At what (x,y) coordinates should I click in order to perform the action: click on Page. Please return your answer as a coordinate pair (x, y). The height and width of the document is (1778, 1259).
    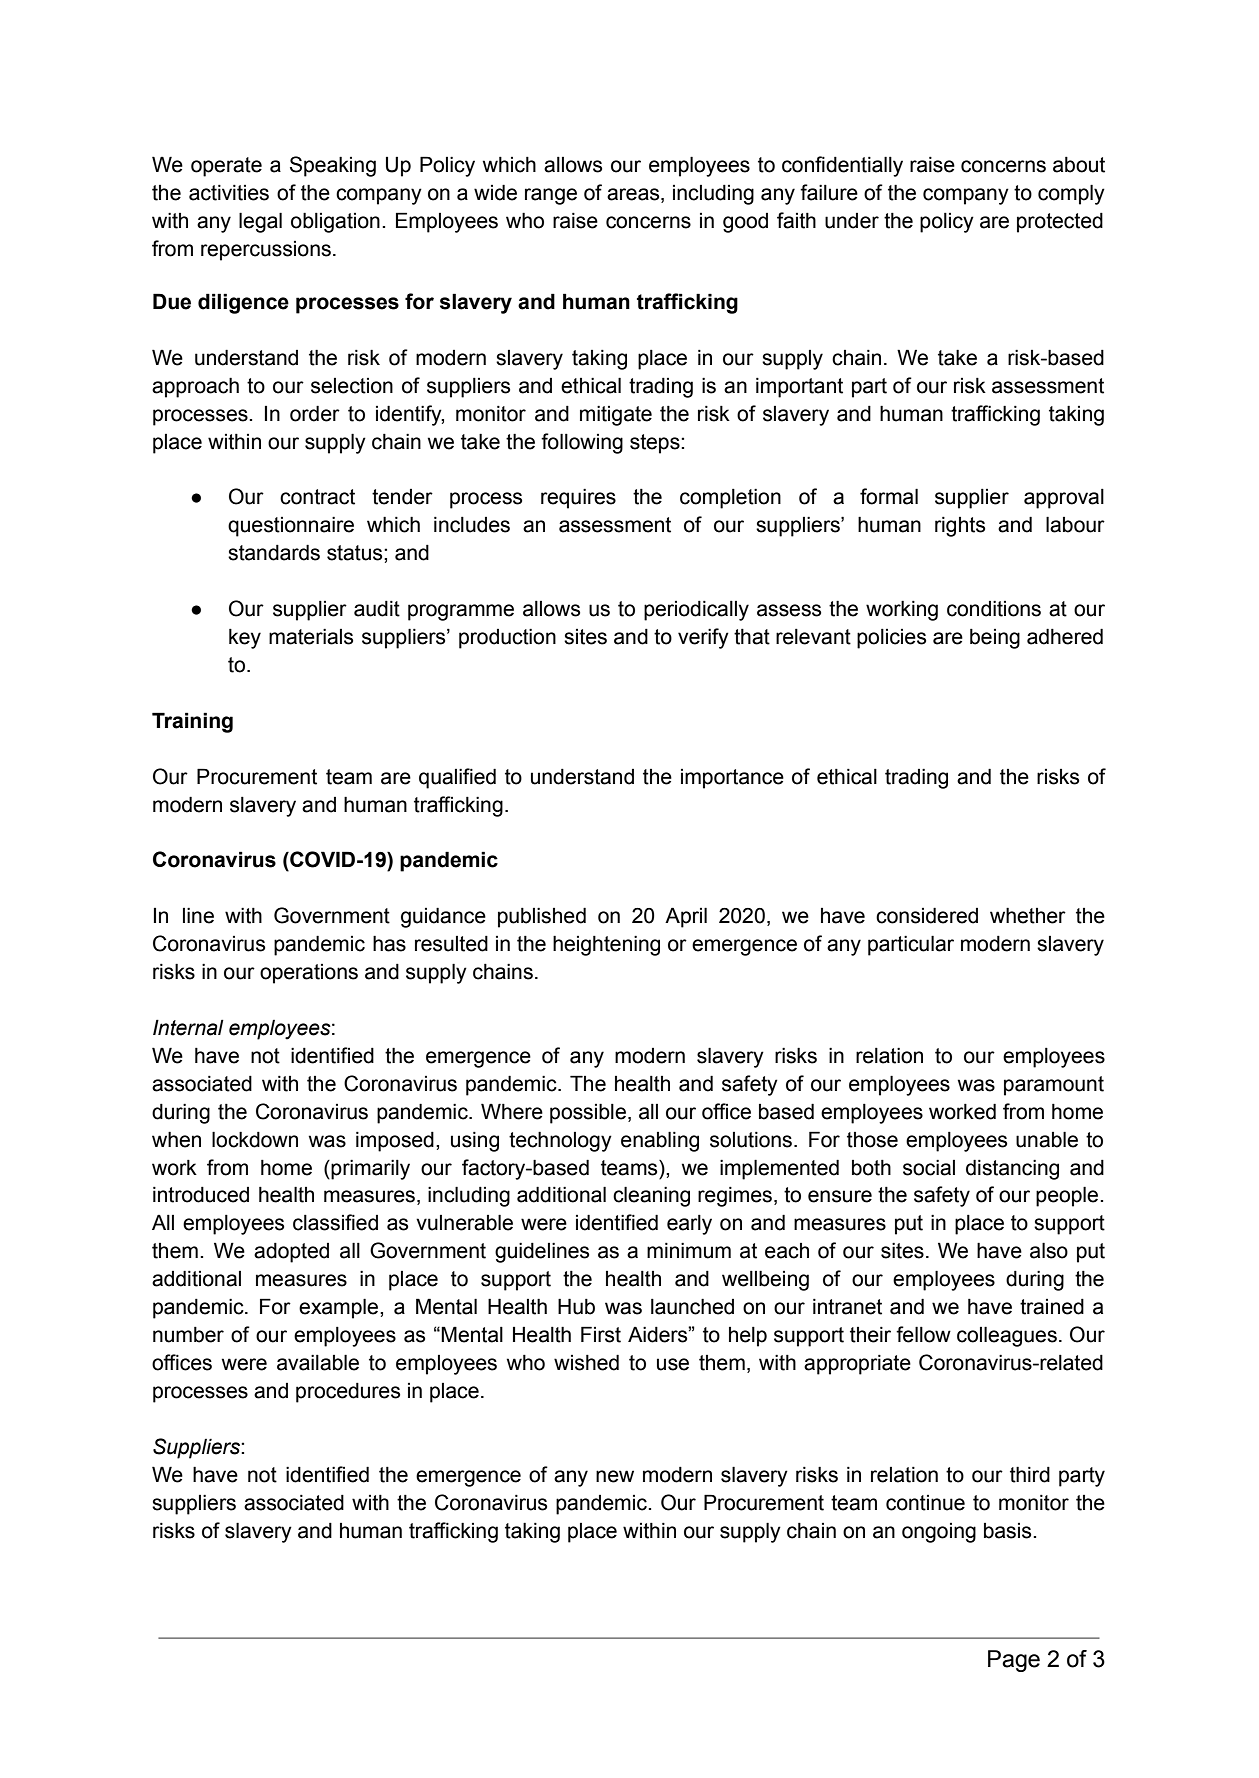
    Looking at the image, I should click on (1014, 1661).
